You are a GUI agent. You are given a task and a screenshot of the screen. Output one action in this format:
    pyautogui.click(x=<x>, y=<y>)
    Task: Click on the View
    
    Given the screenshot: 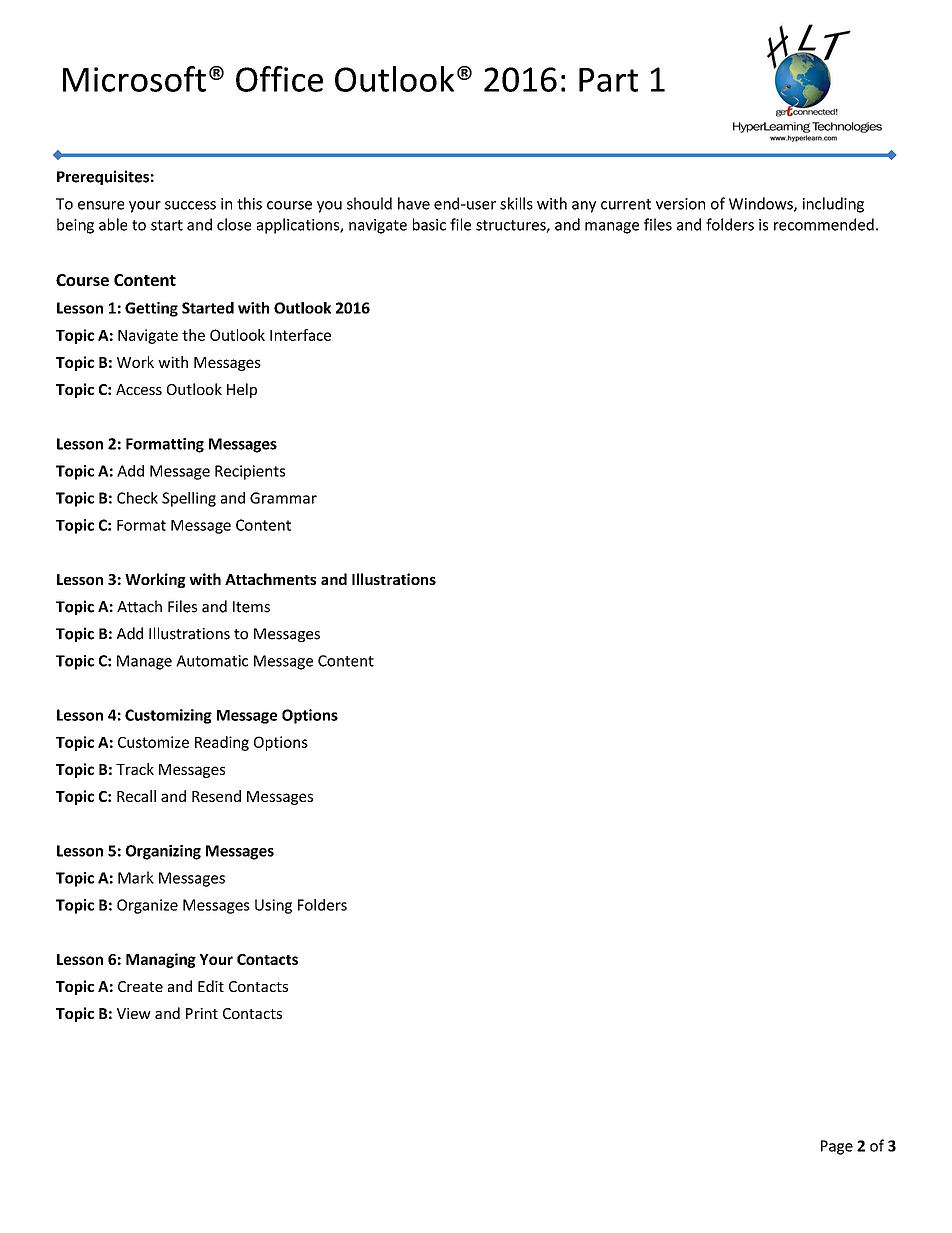 What is the action you would take?
    pyautogui.click(x=134, y=1013)
